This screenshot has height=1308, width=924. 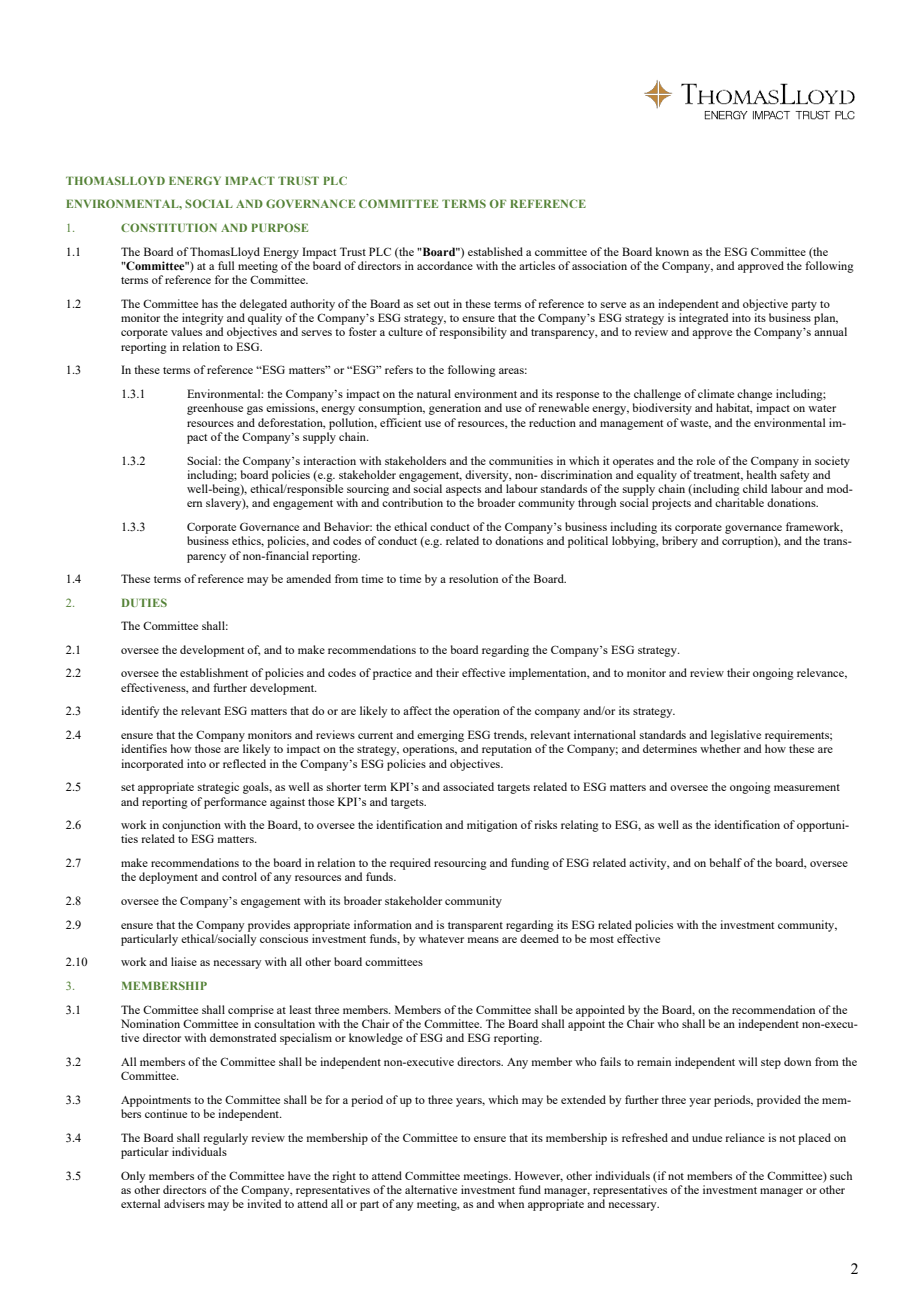 What do you see at coordinates (184, 961) in the screenshot?
I see `liaise` at bounding box center [184, 961].
